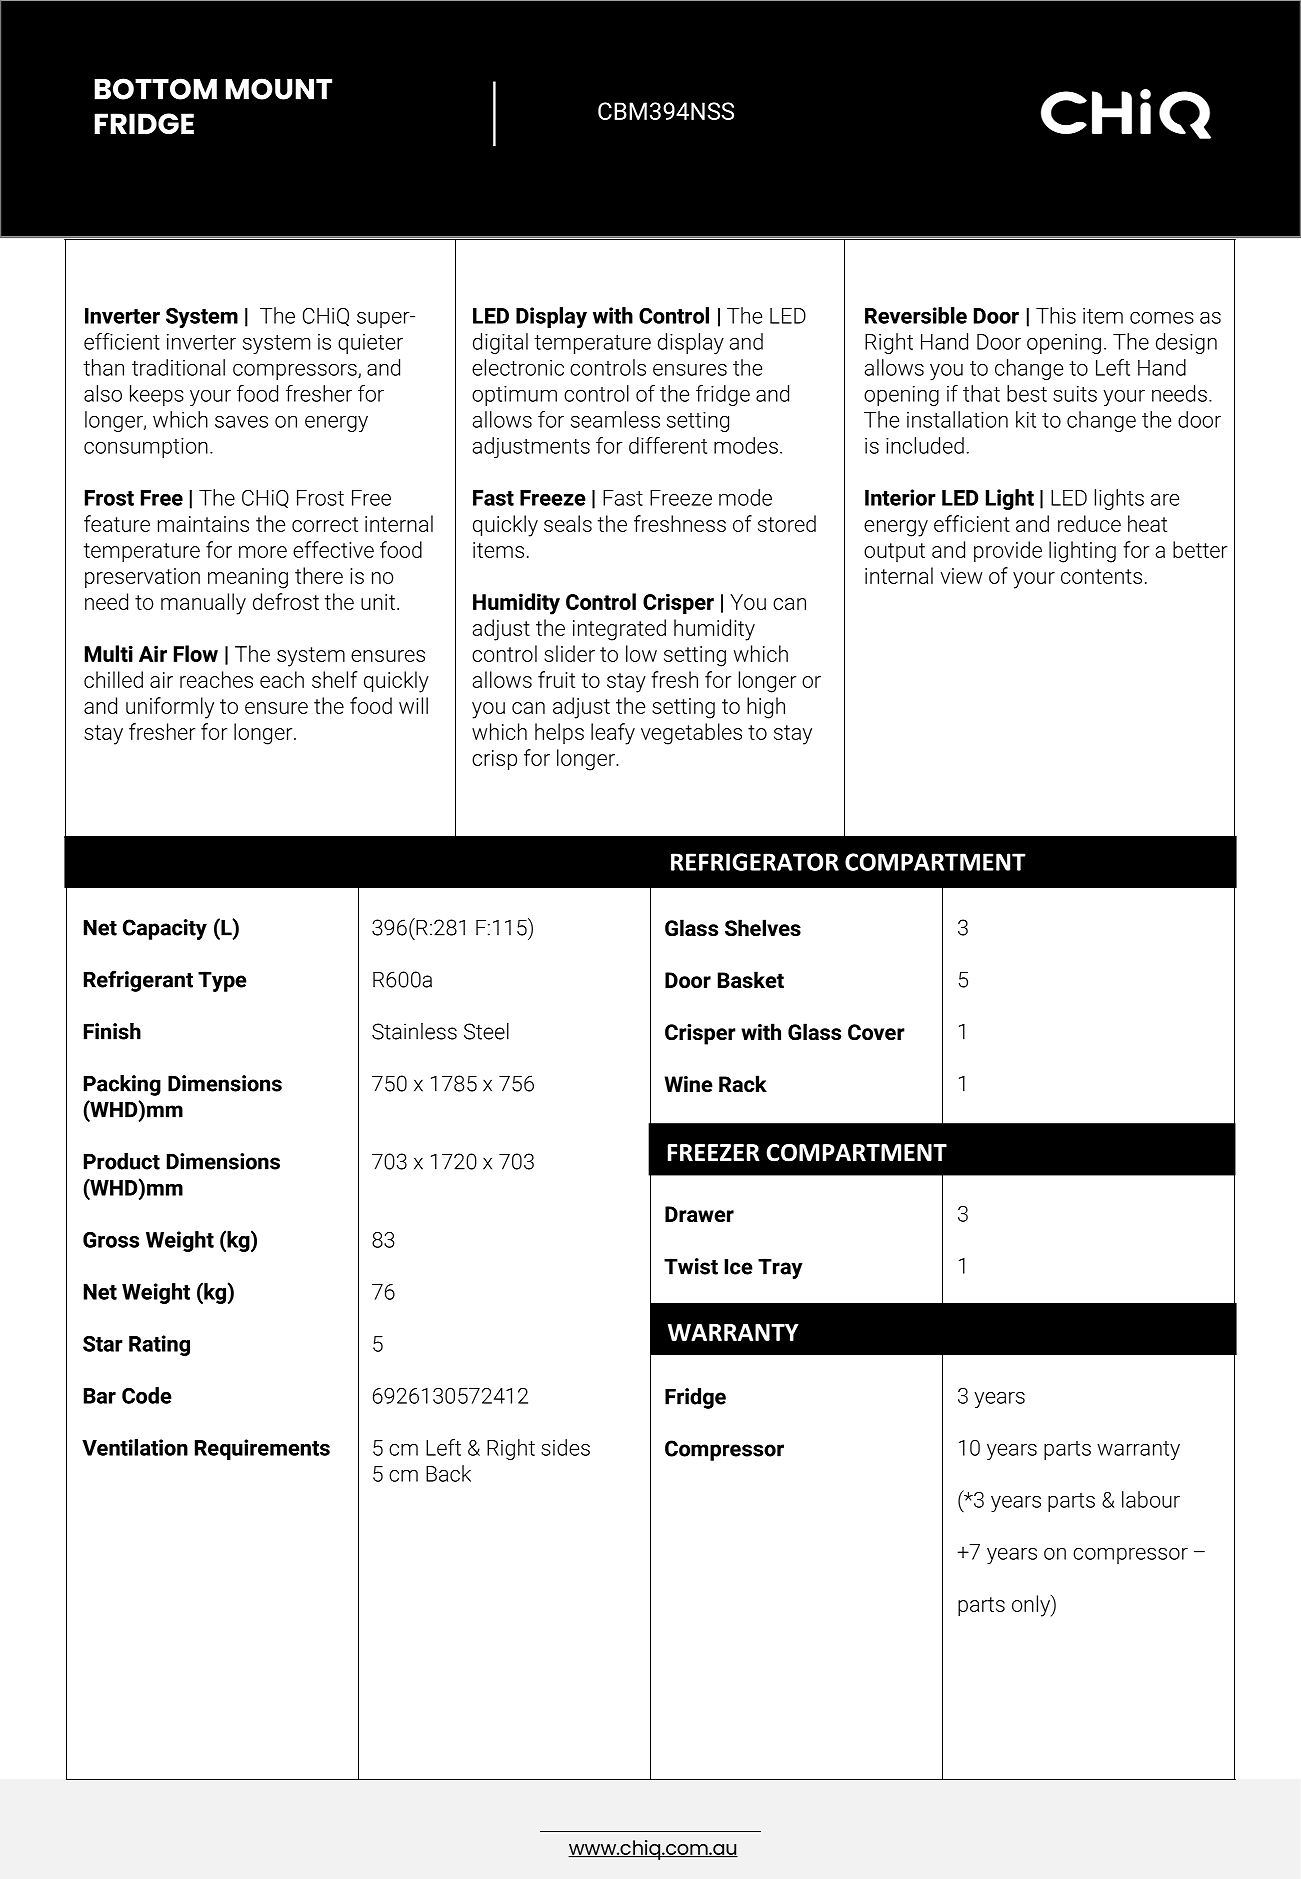  Describe the element at coordinates (755, 862) in the screenshot. I see `REFRIGERATOR` at that location.
